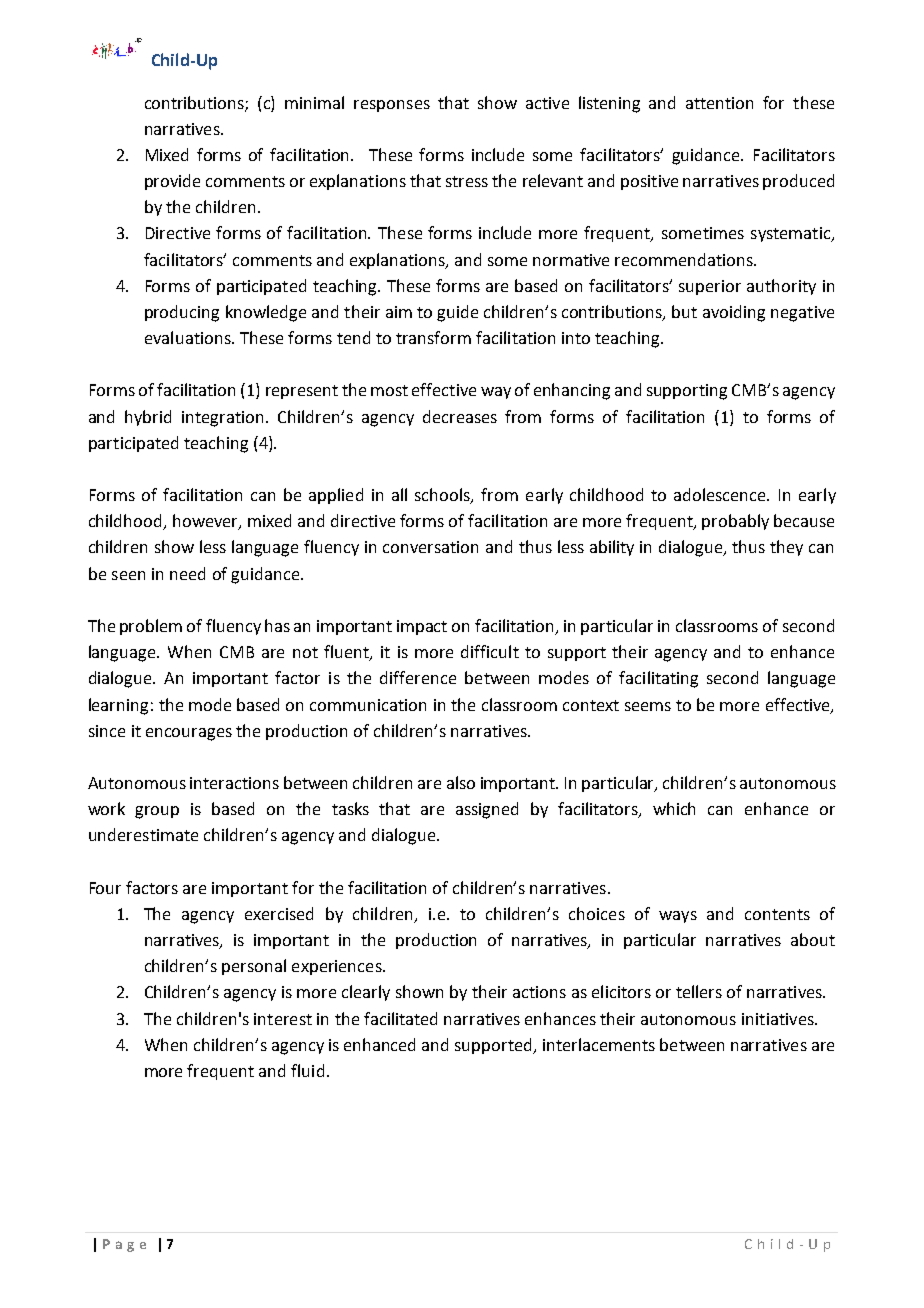 This screenshot has height=1308, width=924. Describe the element at coordinates (719, 103) in the screenshot. I see `attention` at that location.
